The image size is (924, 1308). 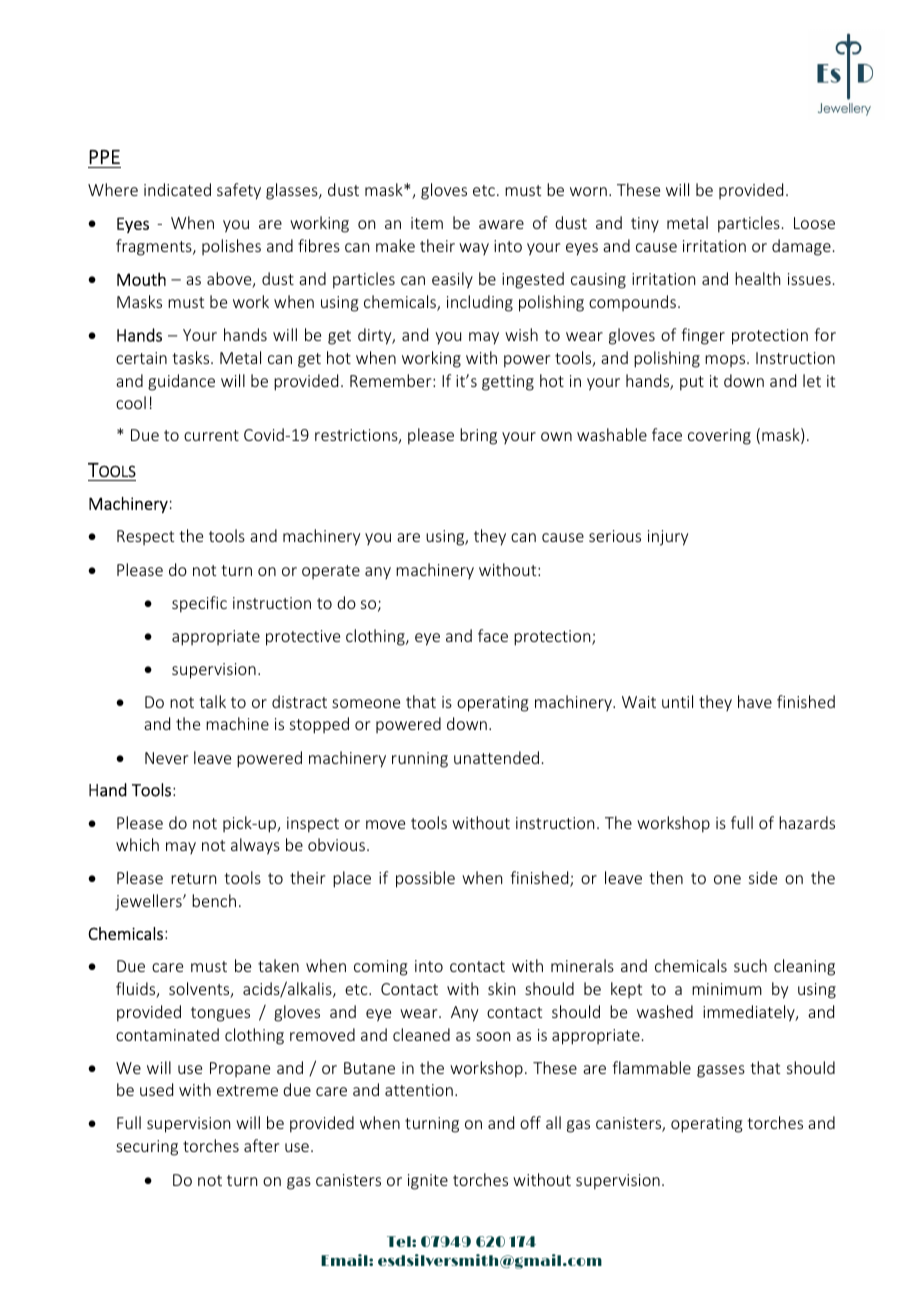 I want to click on bring, so click(x=478, y=436).
